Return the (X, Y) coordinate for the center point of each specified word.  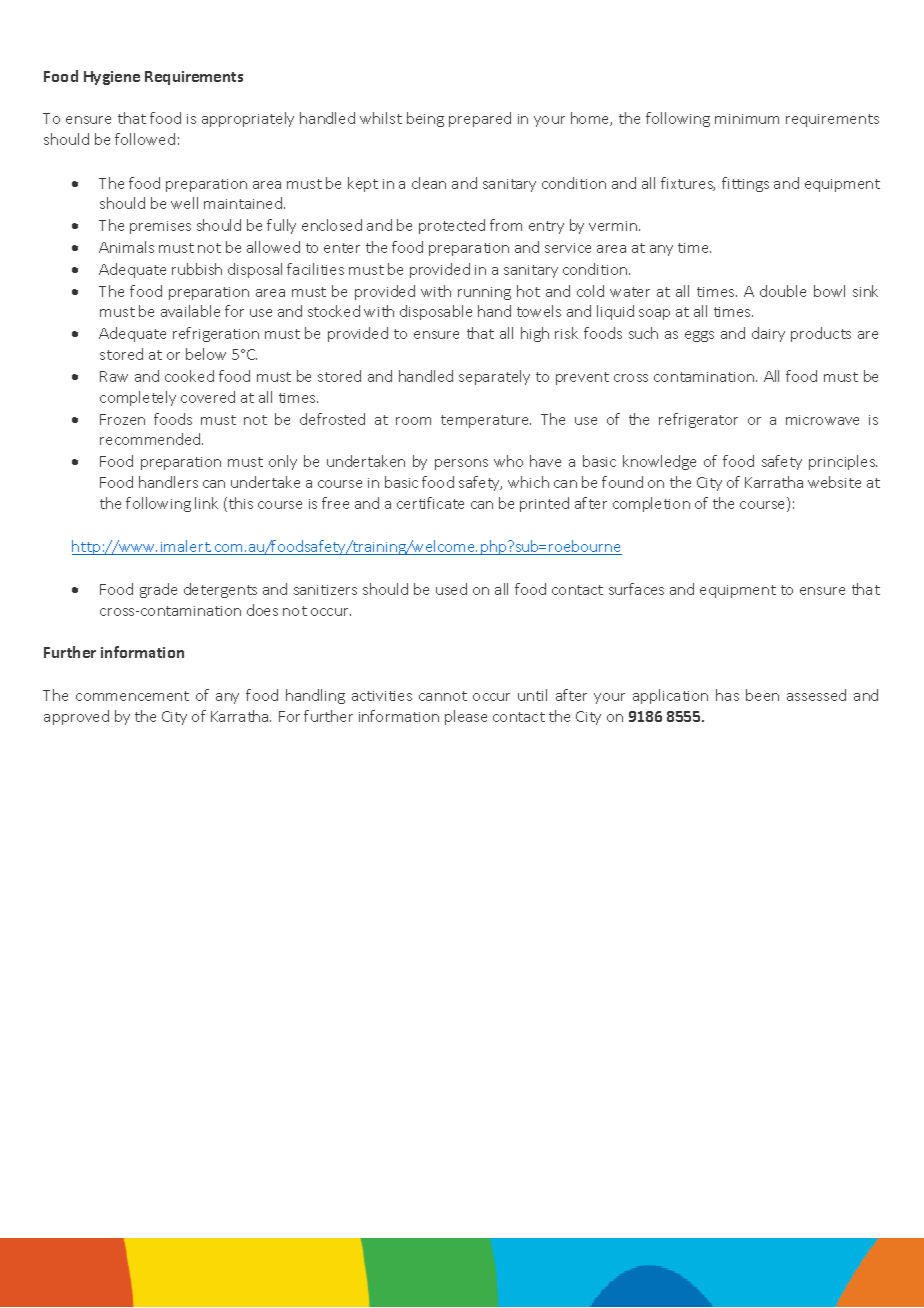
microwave (822, 420)
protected (452, 226)
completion (651, 504)
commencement (132, 696)
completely (138, 398)
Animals (126, 247)
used (451, 589)
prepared (480, 119)
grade (158, 590)
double (783, 291)
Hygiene (112, 78)
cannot (443, 696)
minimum (747, 119)
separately (494, 377)
